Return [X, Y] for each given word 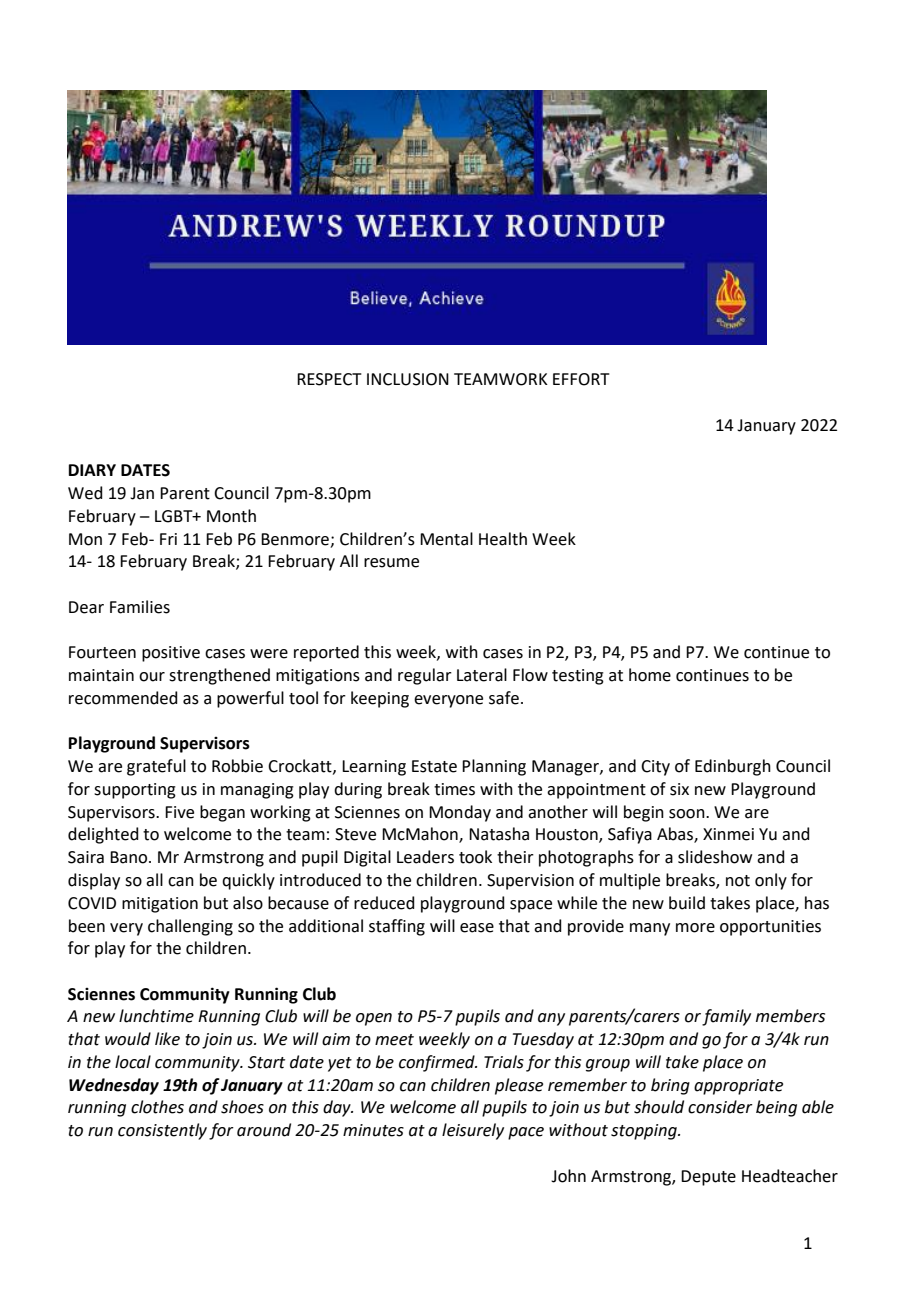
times [454, 789]
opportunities [770, 928]
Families [140, 607]
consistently [162, 1131]
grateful [156, 767]
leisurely [473, 1131]
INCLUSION [408, 379]
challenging [190, 927]
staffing [397, 927]
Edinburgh [733, 767]
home [650, 675]
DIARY [92, 470]
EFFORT [581, 379]
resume [391, 563]
